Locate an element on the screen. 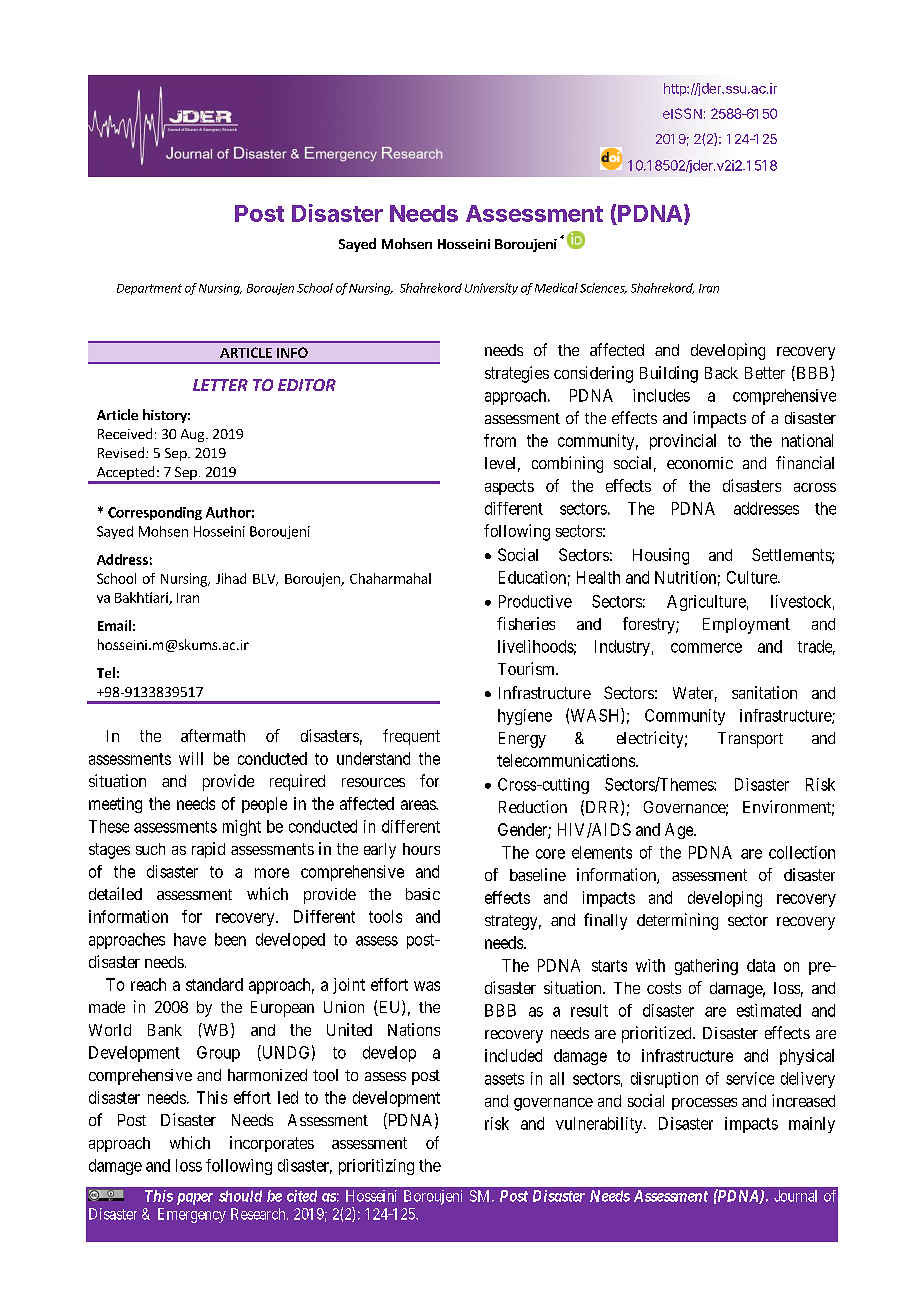 The height and width of the screenshot is (1308, 924). aspects is located at coordinates (509, 487).
